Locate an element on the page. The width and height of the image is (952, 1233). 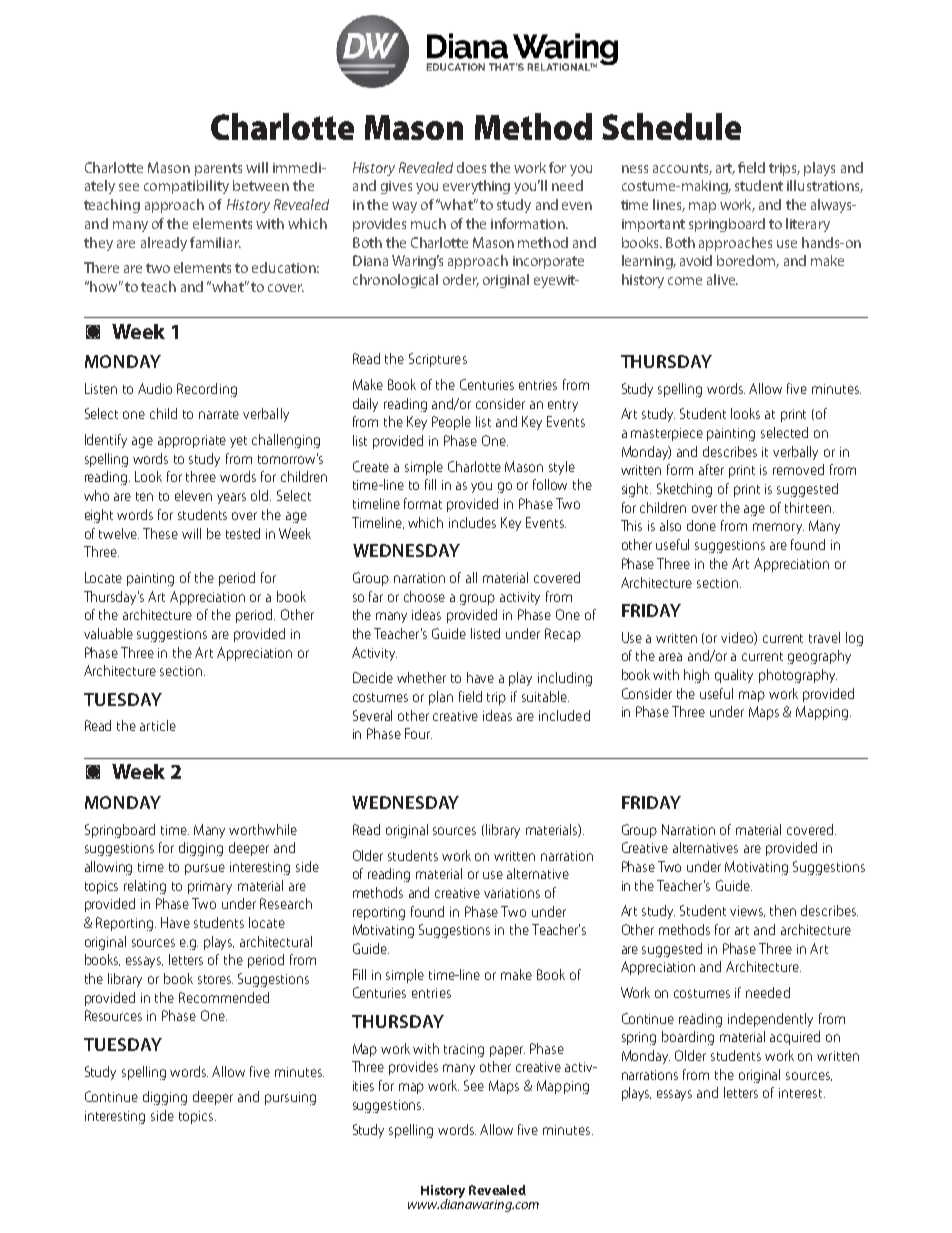
Recommended is located at coordinates (224, 997).
